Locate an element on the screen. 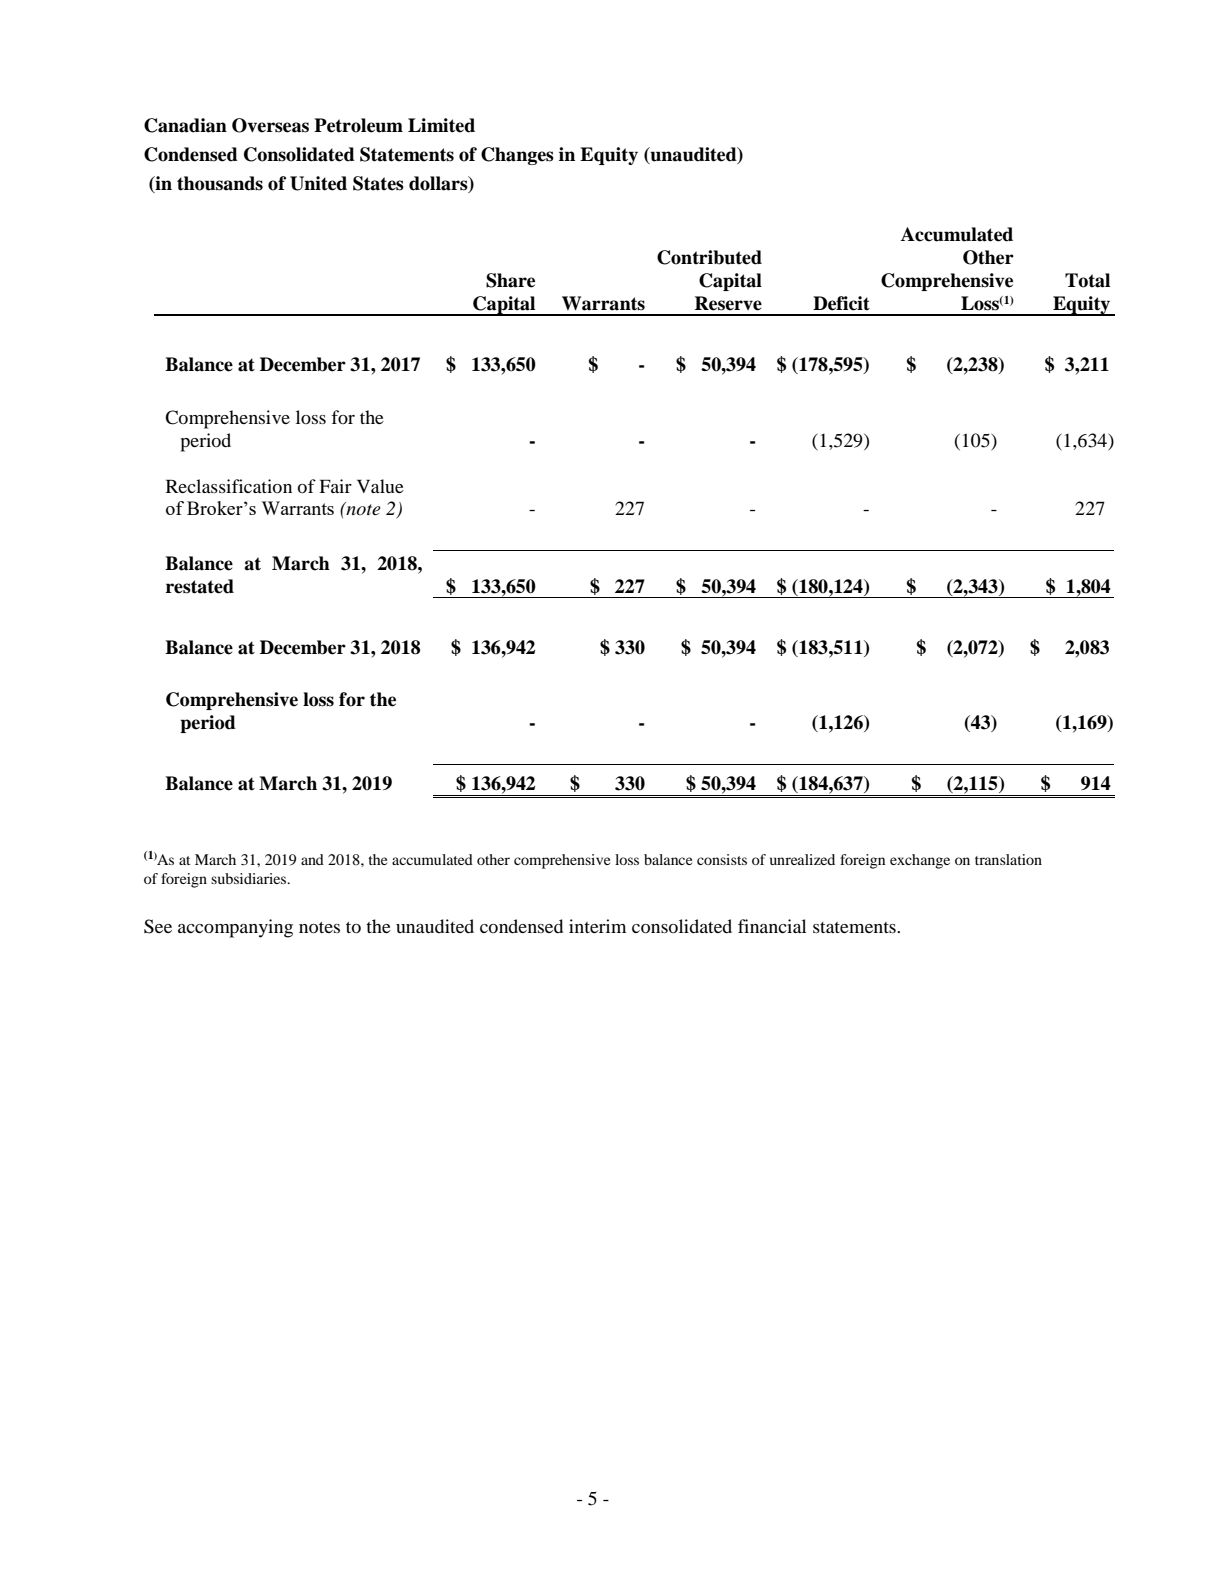 The width and height of the screenshot is (1222, 1582). subsidiaries is located at coordinates (250, 878).
